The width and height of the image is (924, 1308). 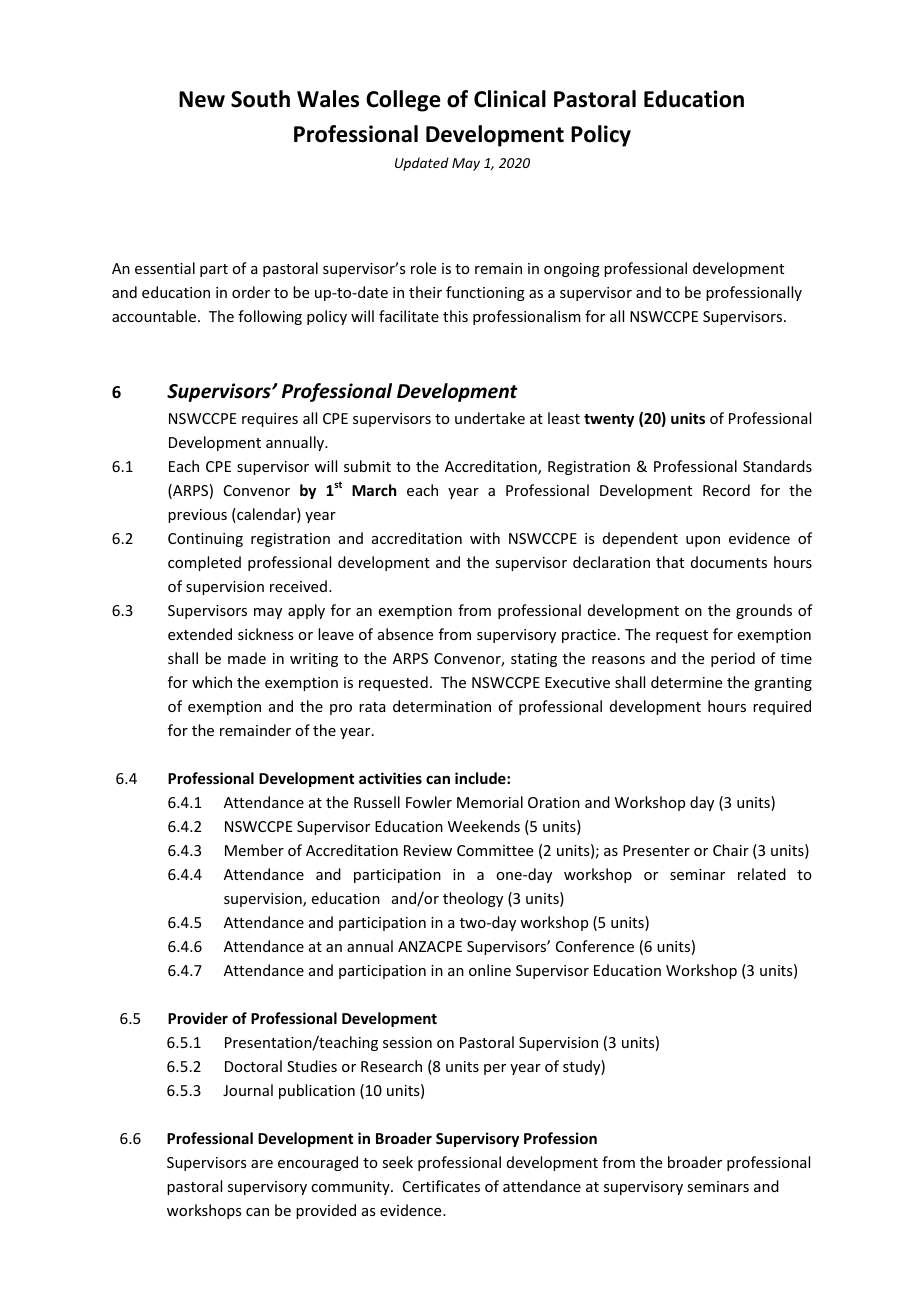 I want to click on ongoing, so click(x=572, y=270).
